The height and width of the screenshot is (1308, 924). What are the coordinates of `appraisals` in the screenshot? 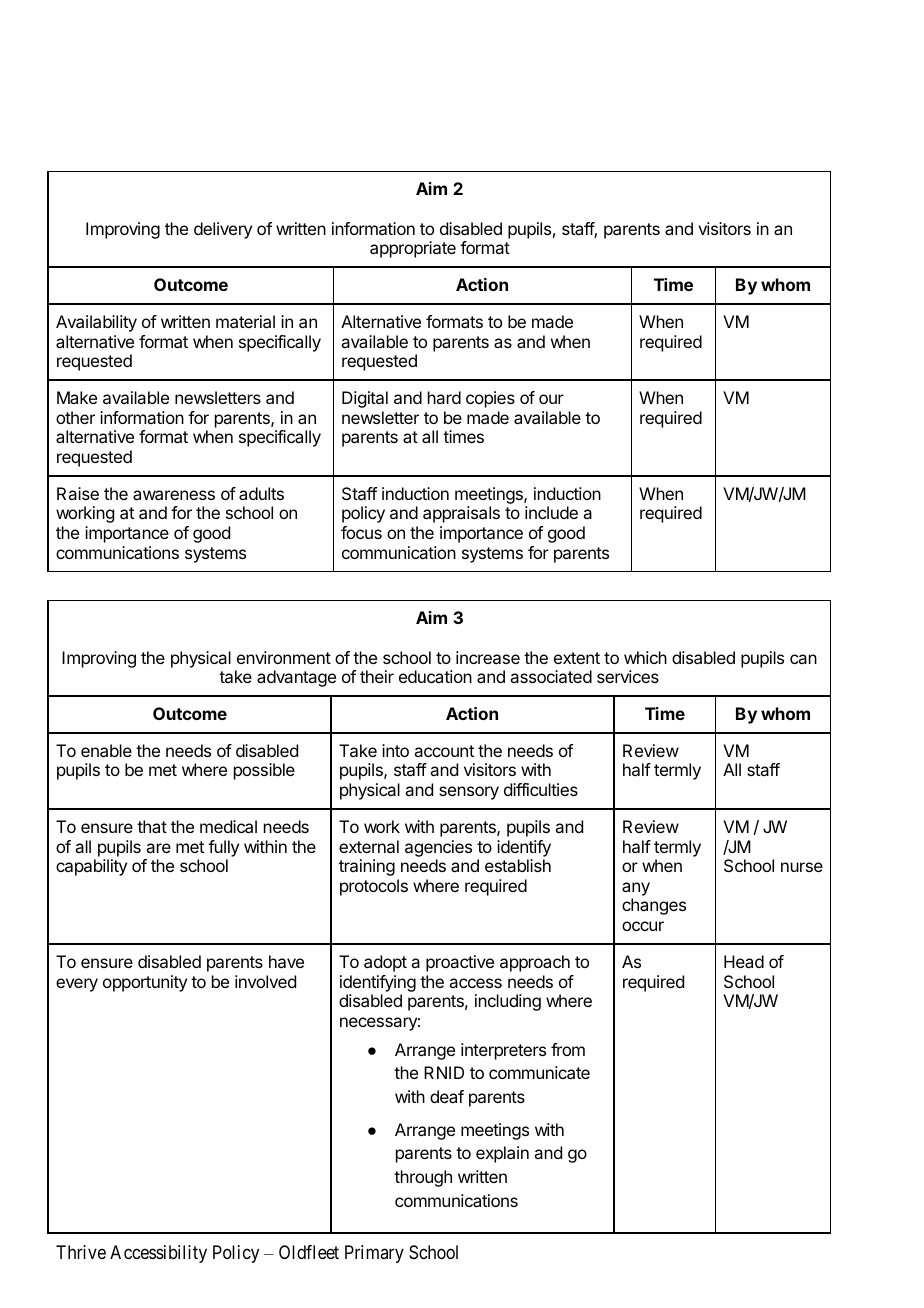 It's located at (461, 514).
